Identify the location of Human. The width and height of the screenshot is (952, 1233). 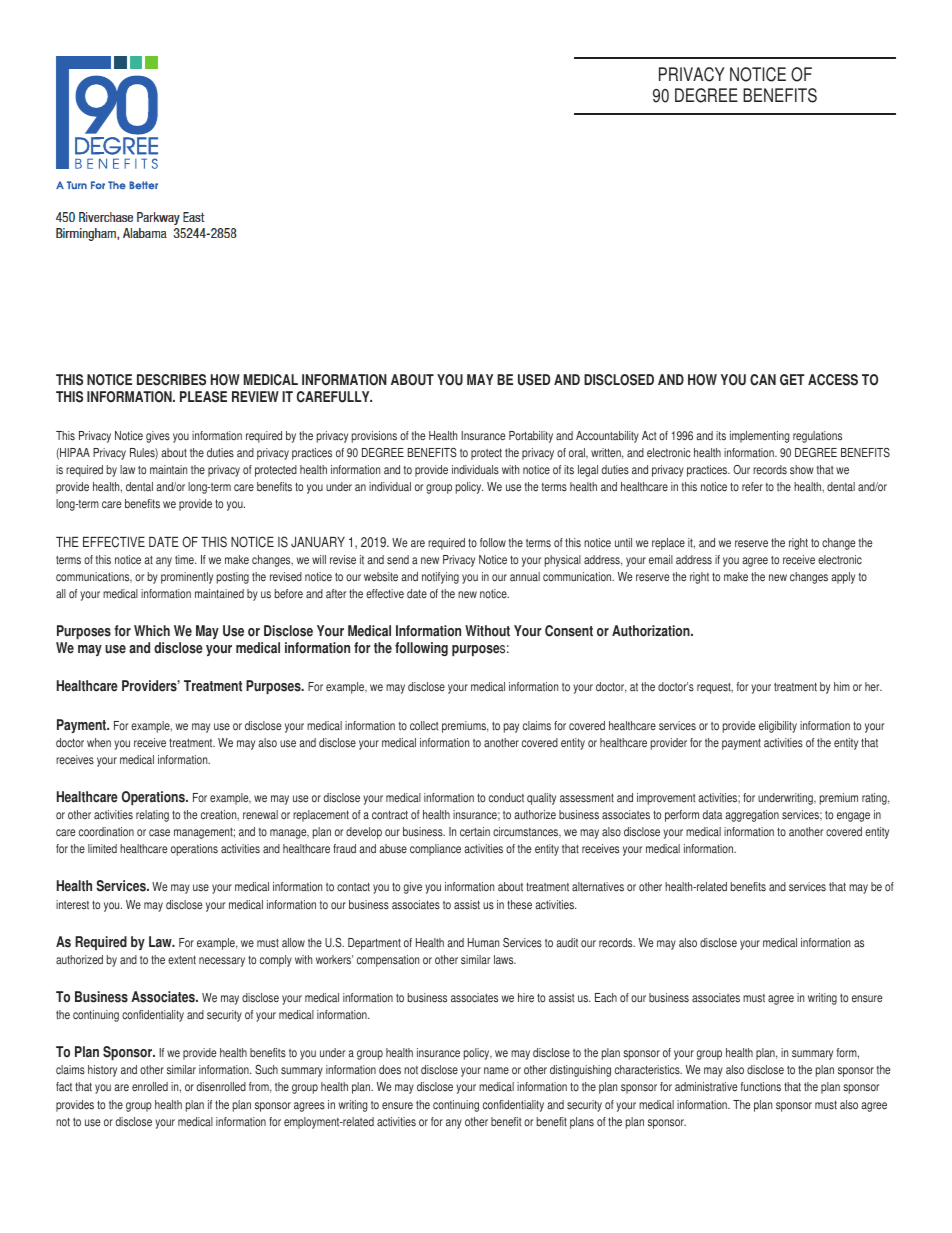
(483, 942).
